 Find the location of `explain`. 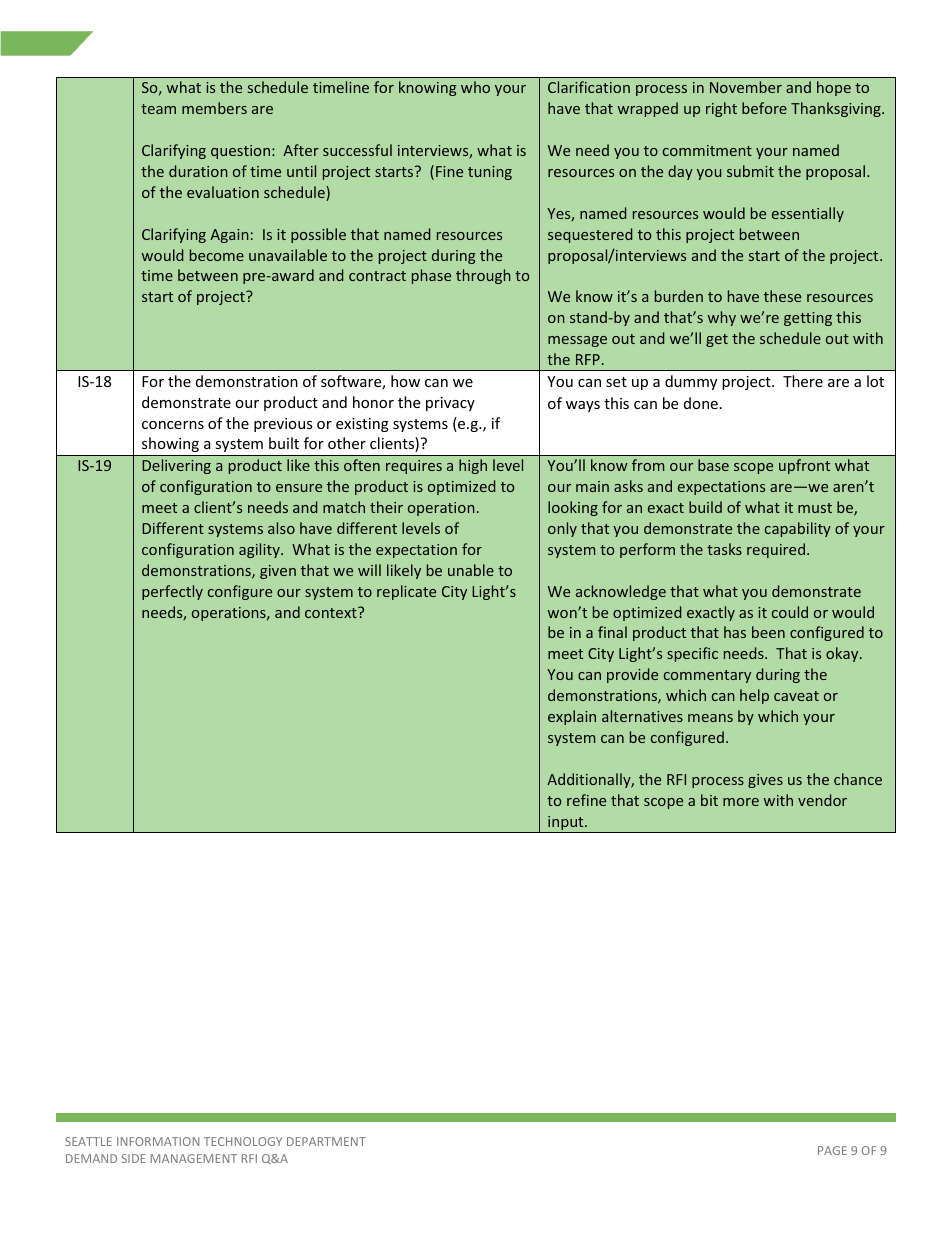

explain is located at coordinates (572, 717).
